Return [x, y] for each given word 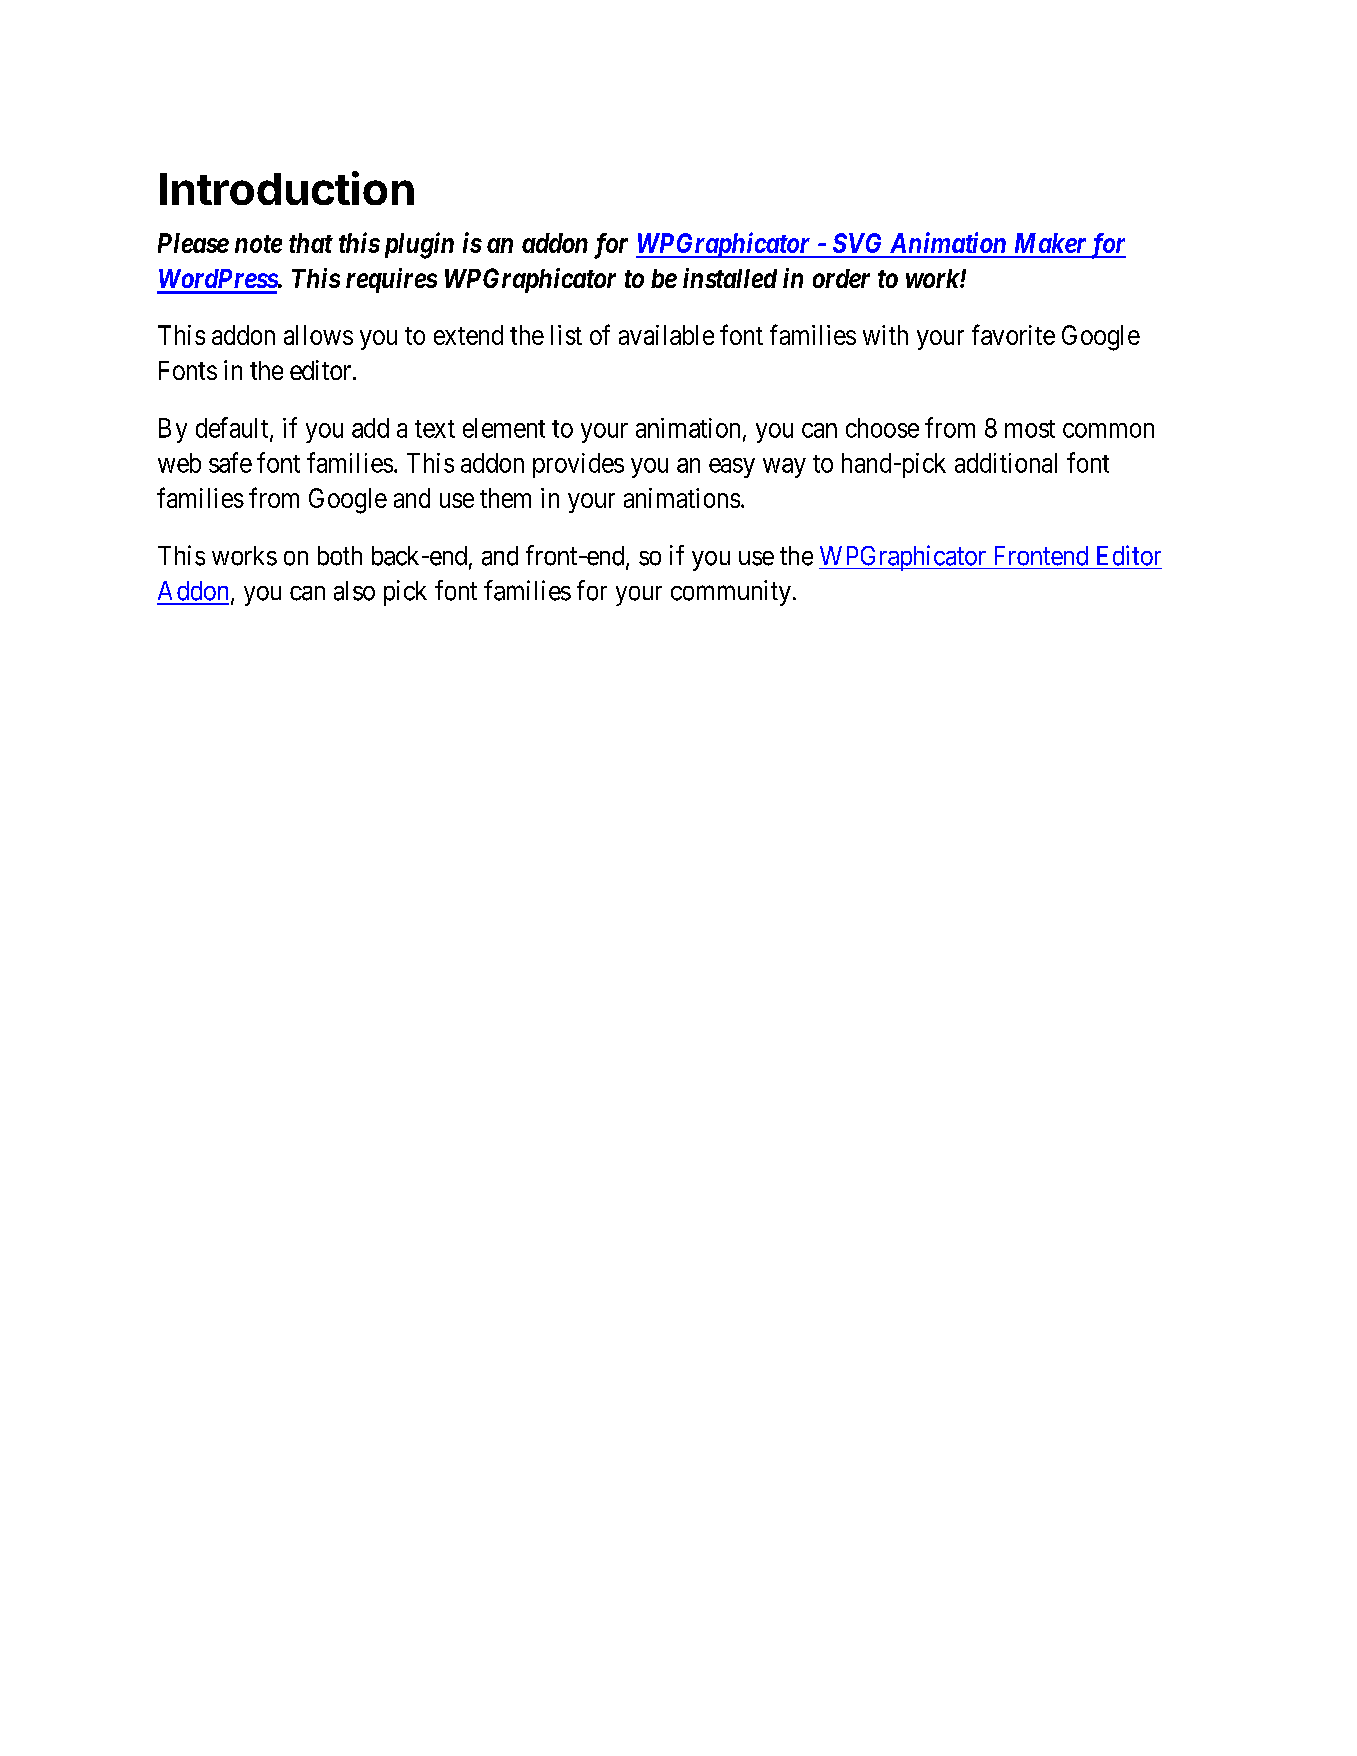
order [841, 278]
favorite [1013, 334]
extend [468, 335]
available [666, 335]
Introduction [287, 188]
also [354, 591]
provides [578, 465]
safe [230, 462]
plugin [416, 245]
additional [1006, 463]
